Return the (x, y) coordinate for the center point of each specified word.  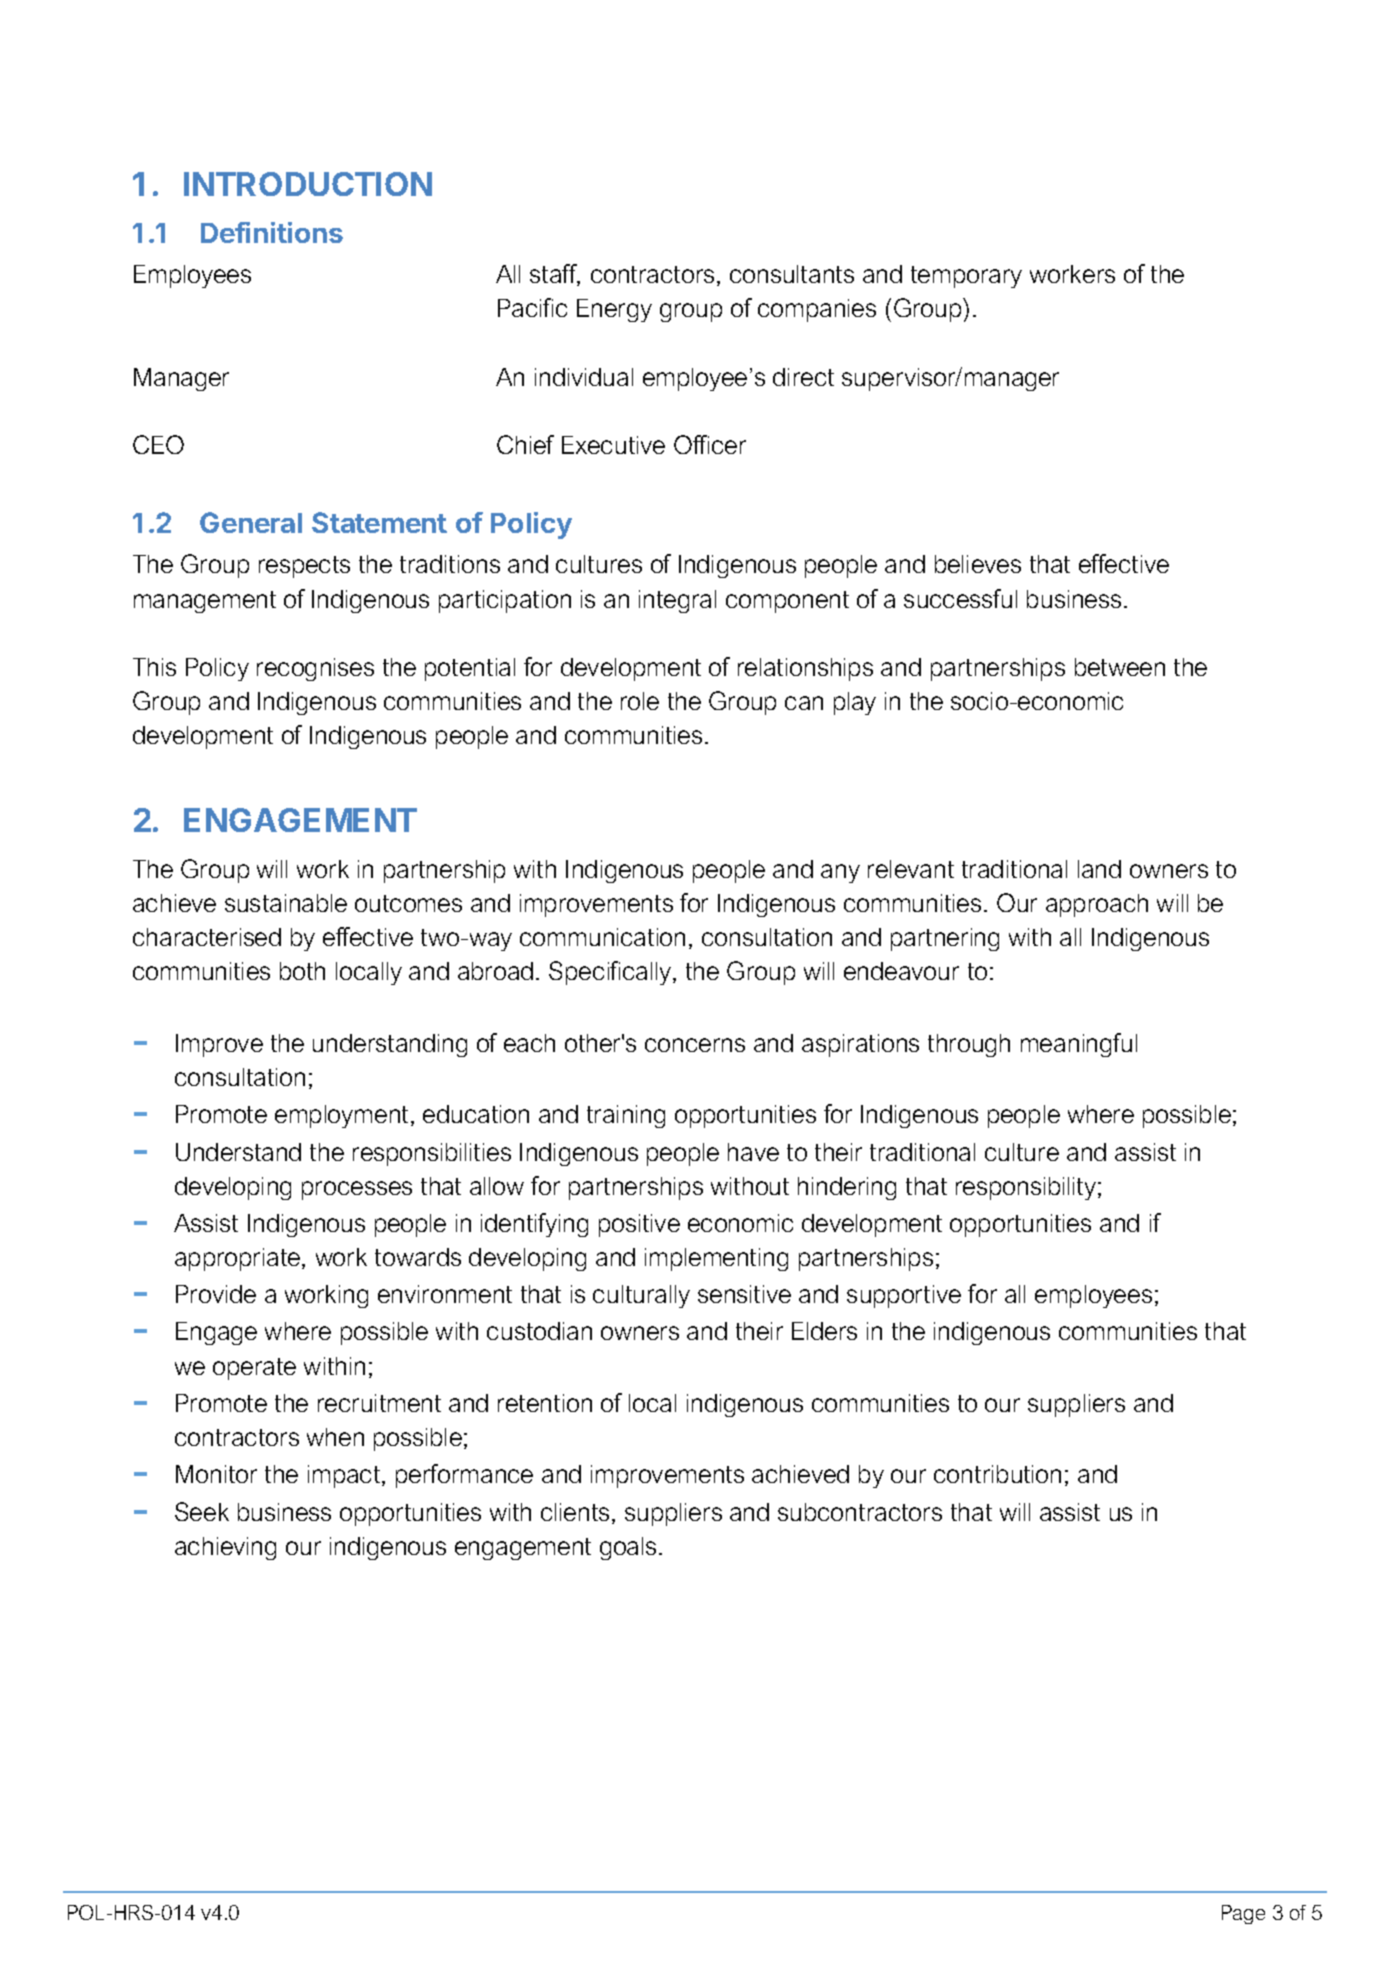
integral (677, 601)
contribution (997, 1474)
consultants (792, 274)
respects (304, 567)
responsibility (1026, 1188)
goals (628, 1548)
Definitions (272, 232)
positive (639, 1225)
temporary (966, 277)
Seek (202, 1511)
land (1099, 869)
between (1120, 667)
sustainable (286, 903)
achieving (225, 1548)
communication (602, 937)
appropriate (239, 1259)
